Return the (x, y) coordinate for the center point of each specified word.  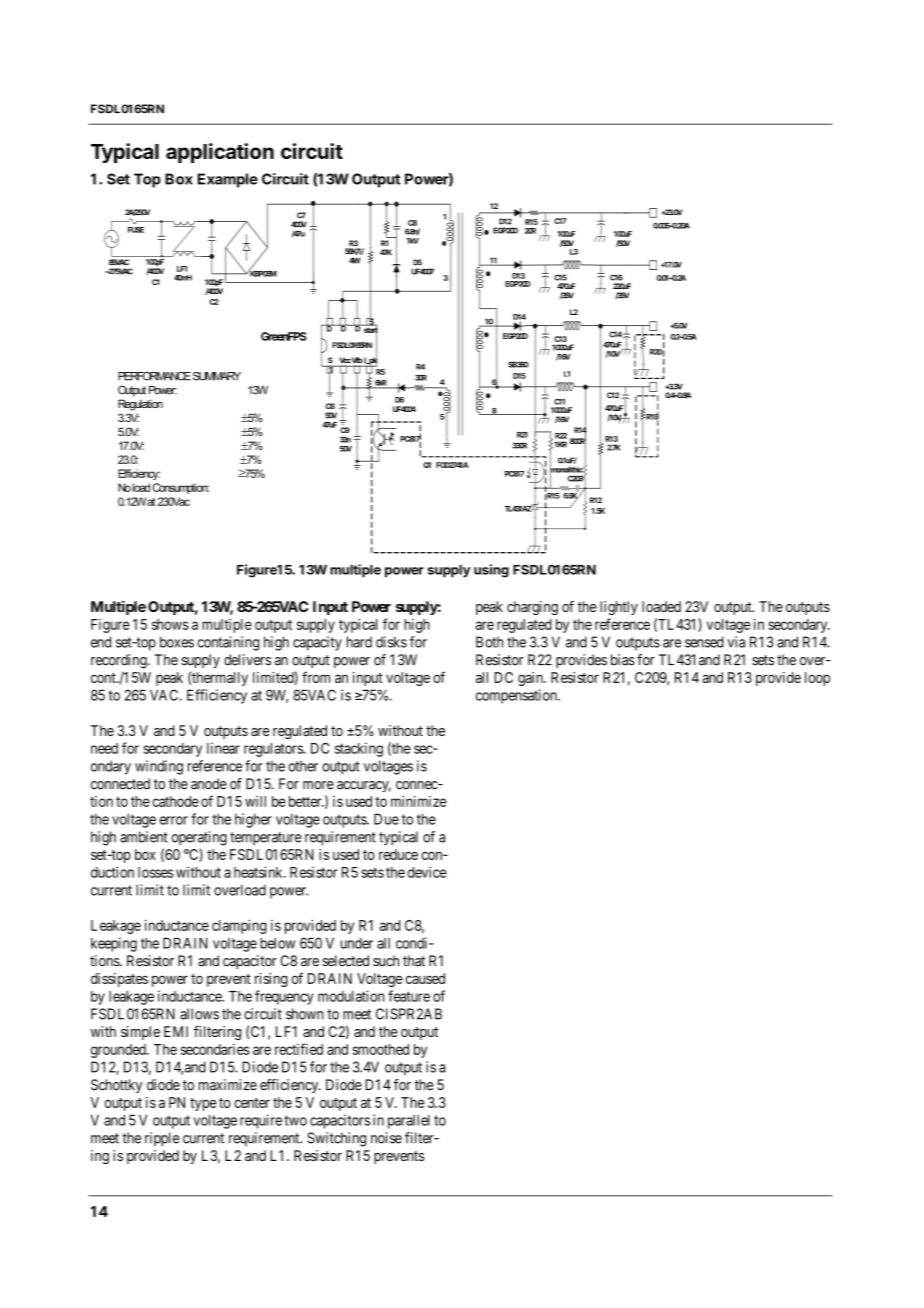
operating (199, 838)
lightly (619, 608)
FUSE (136, 230)
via (736, 642)
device (427, 872)
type (203, 1104)
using (491, 571)
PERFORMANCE (154, 376)
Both (489, 642)
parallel (409, 1122)
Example (228, 180)
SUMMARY (217, 376)
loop (817, 679)
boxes (177, 642)
